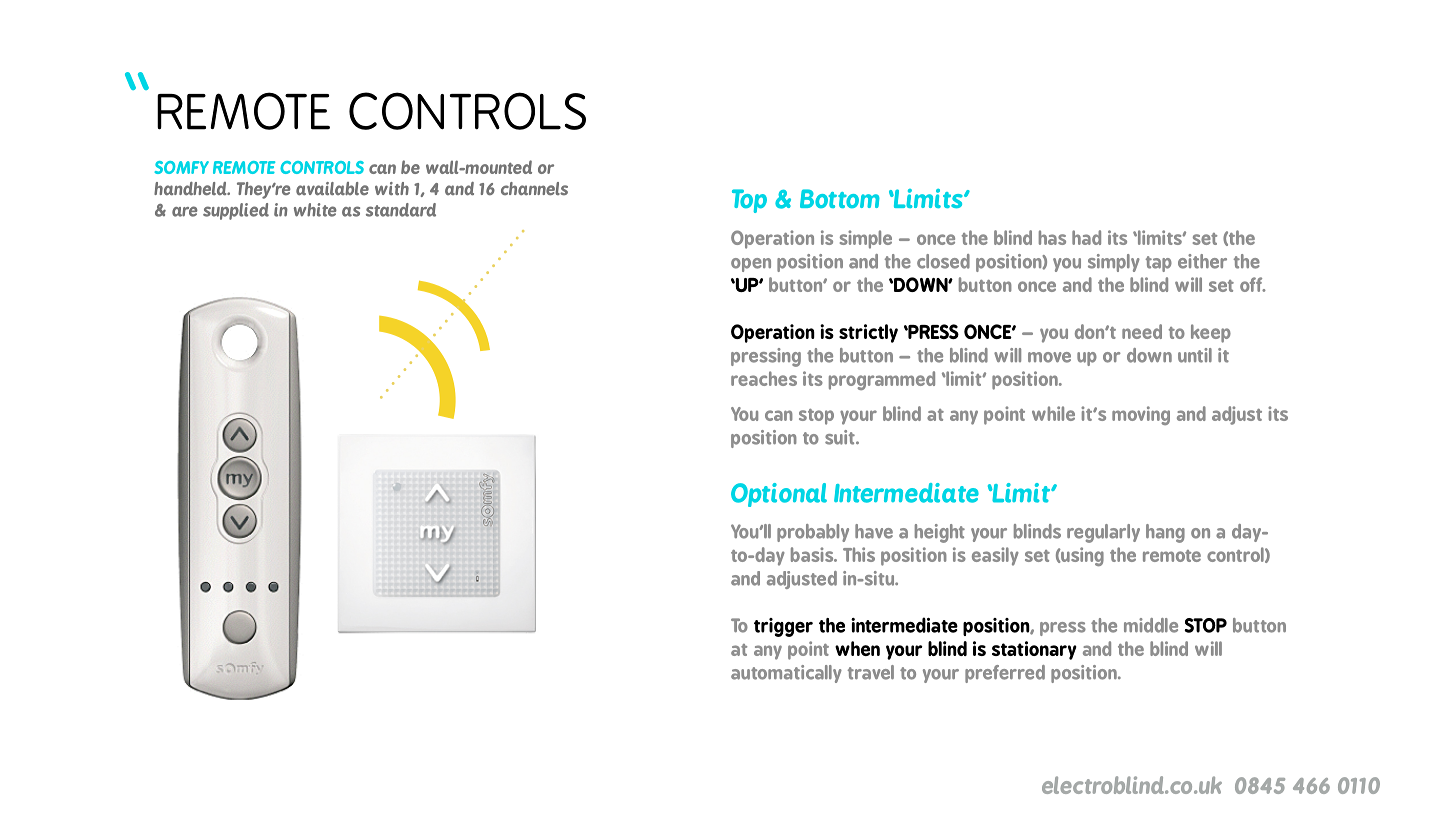 This page has width=1456, height=819. I want to click on white, so click(315, 210).
